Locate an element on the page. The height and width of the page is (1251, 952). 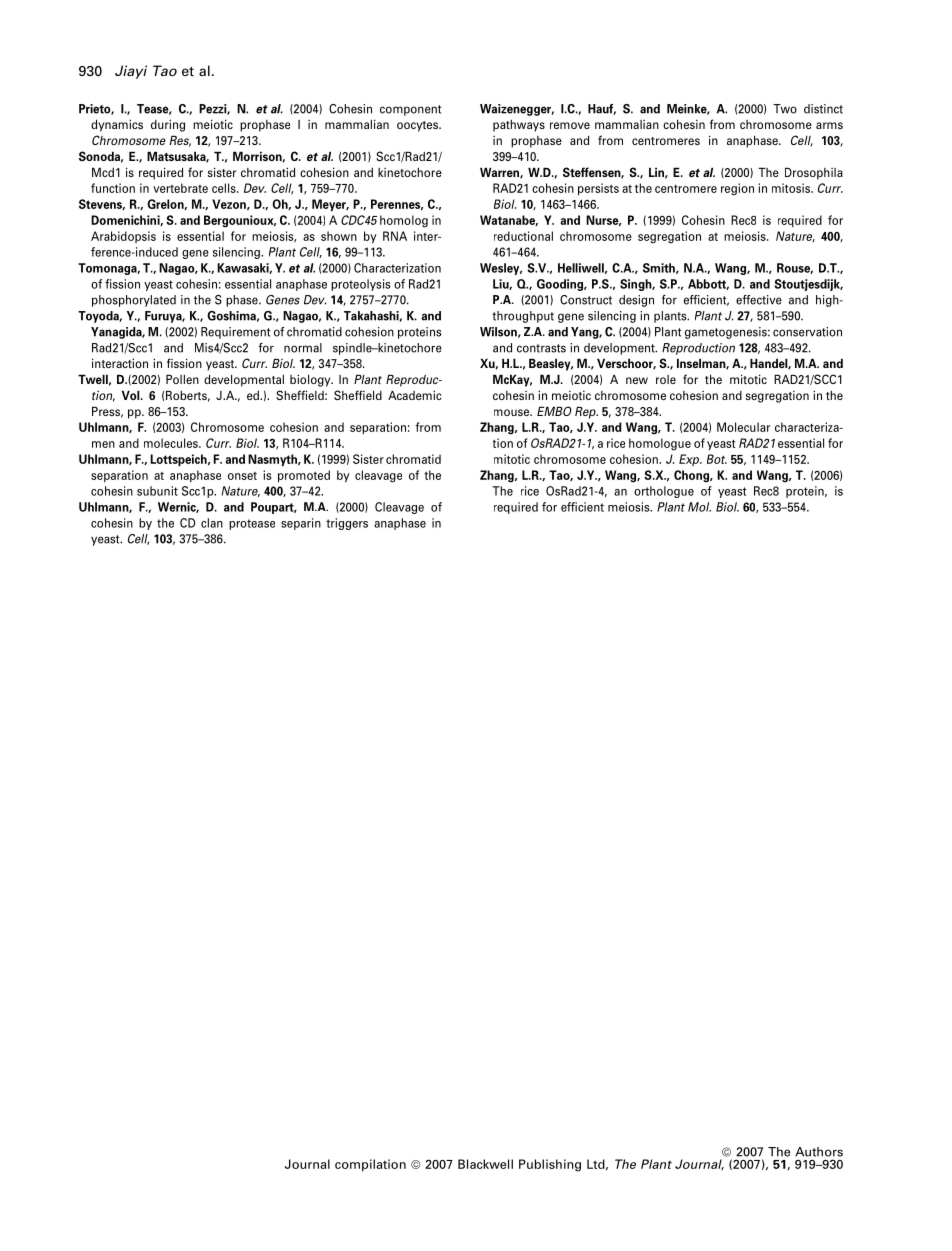
Two is located at coordinates (785, 109).
